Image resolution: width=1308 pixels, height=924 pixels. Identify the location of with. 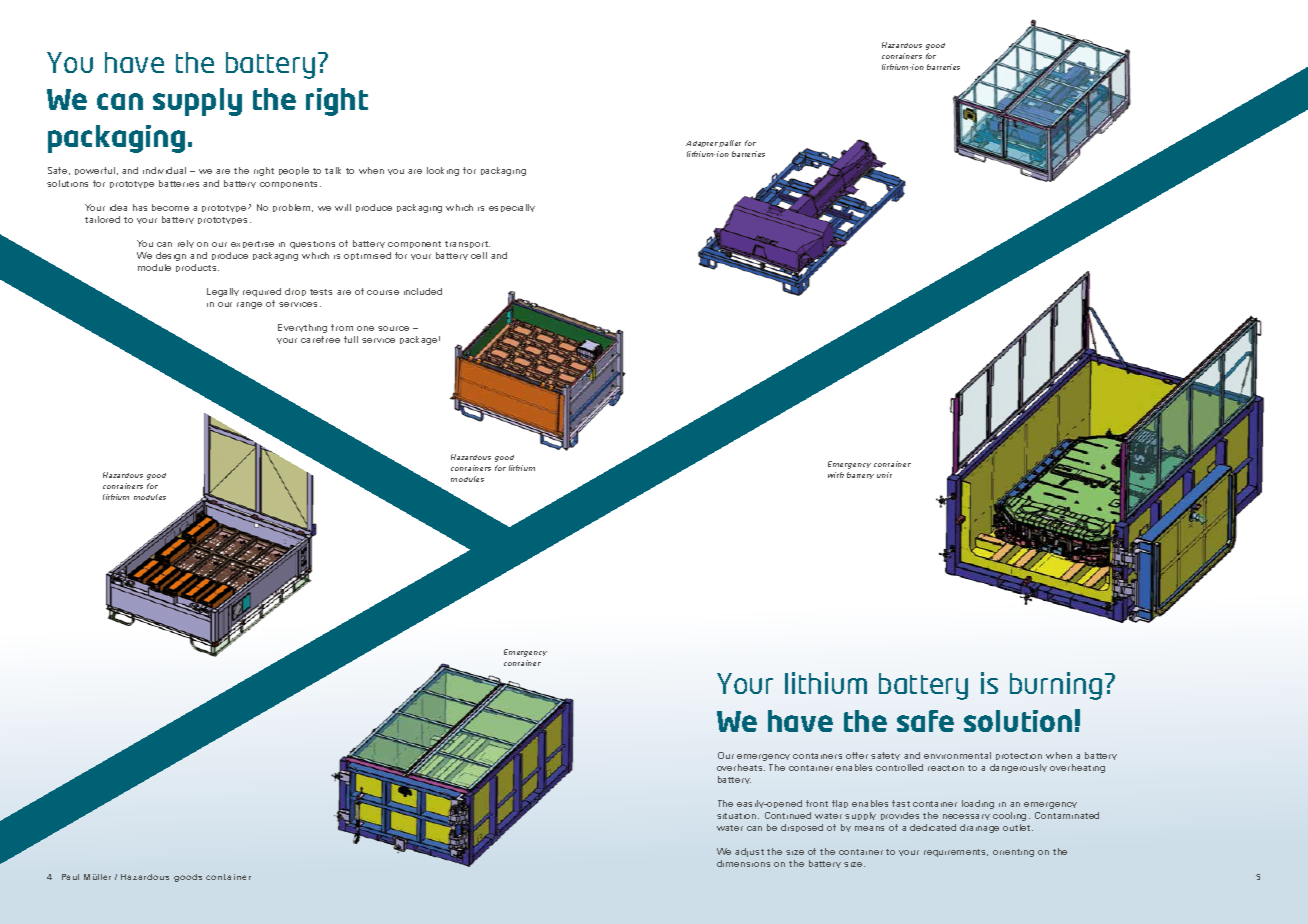
(836, 475).
